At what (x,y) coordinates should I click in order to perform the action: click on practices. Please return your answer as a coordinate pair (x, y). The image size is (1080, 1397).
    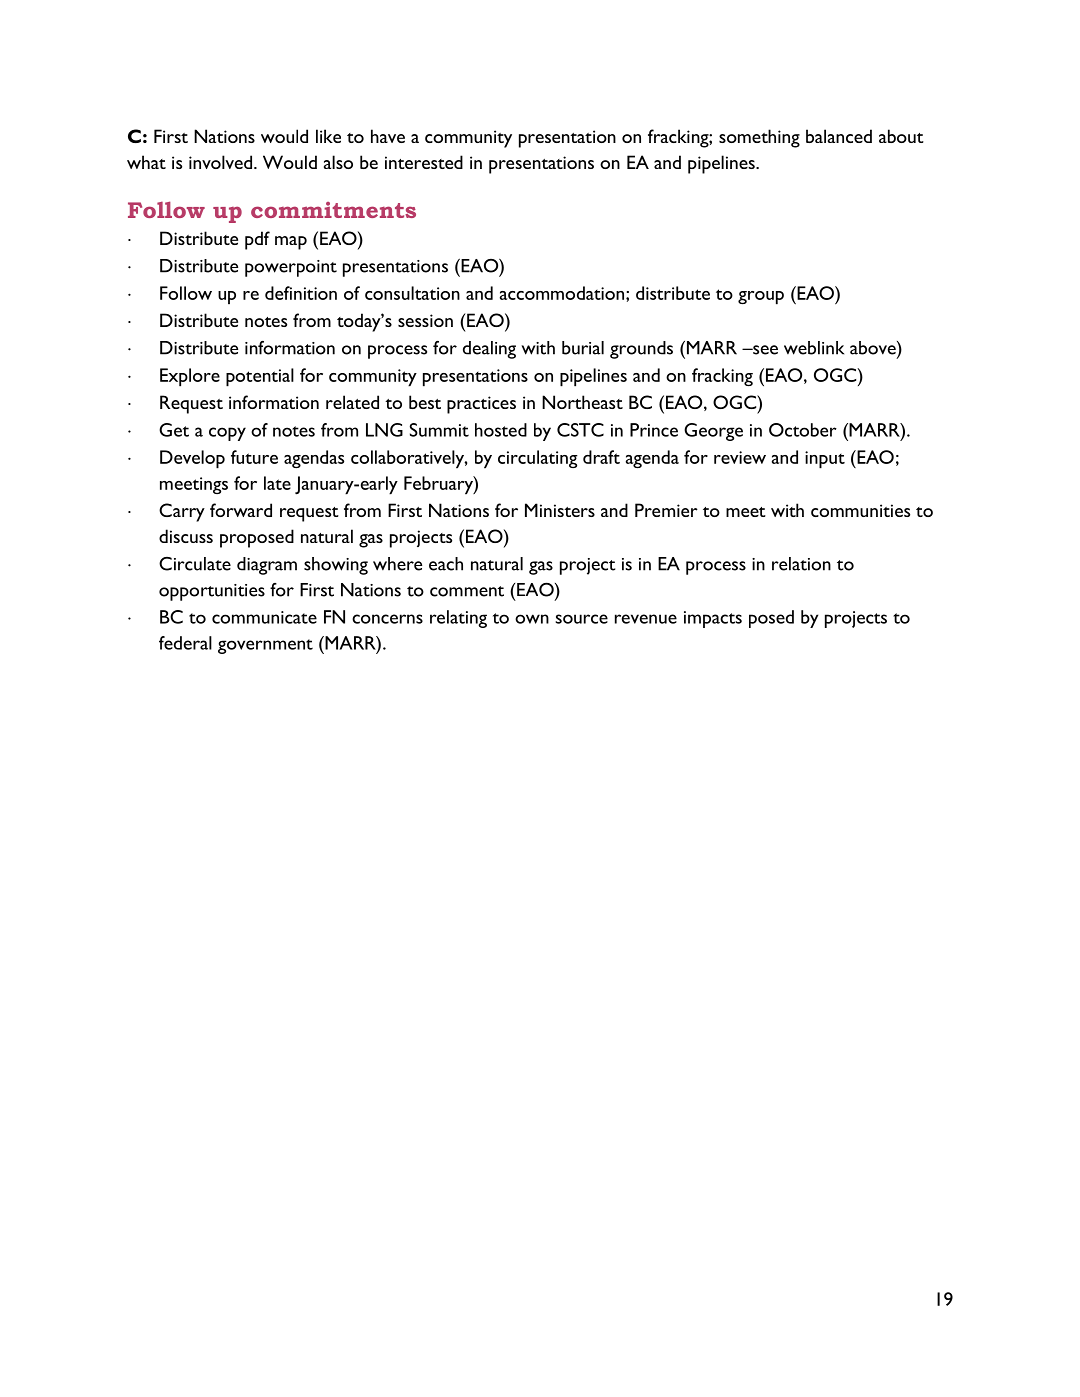
    Looking at the image, I should click on (481, 405).
